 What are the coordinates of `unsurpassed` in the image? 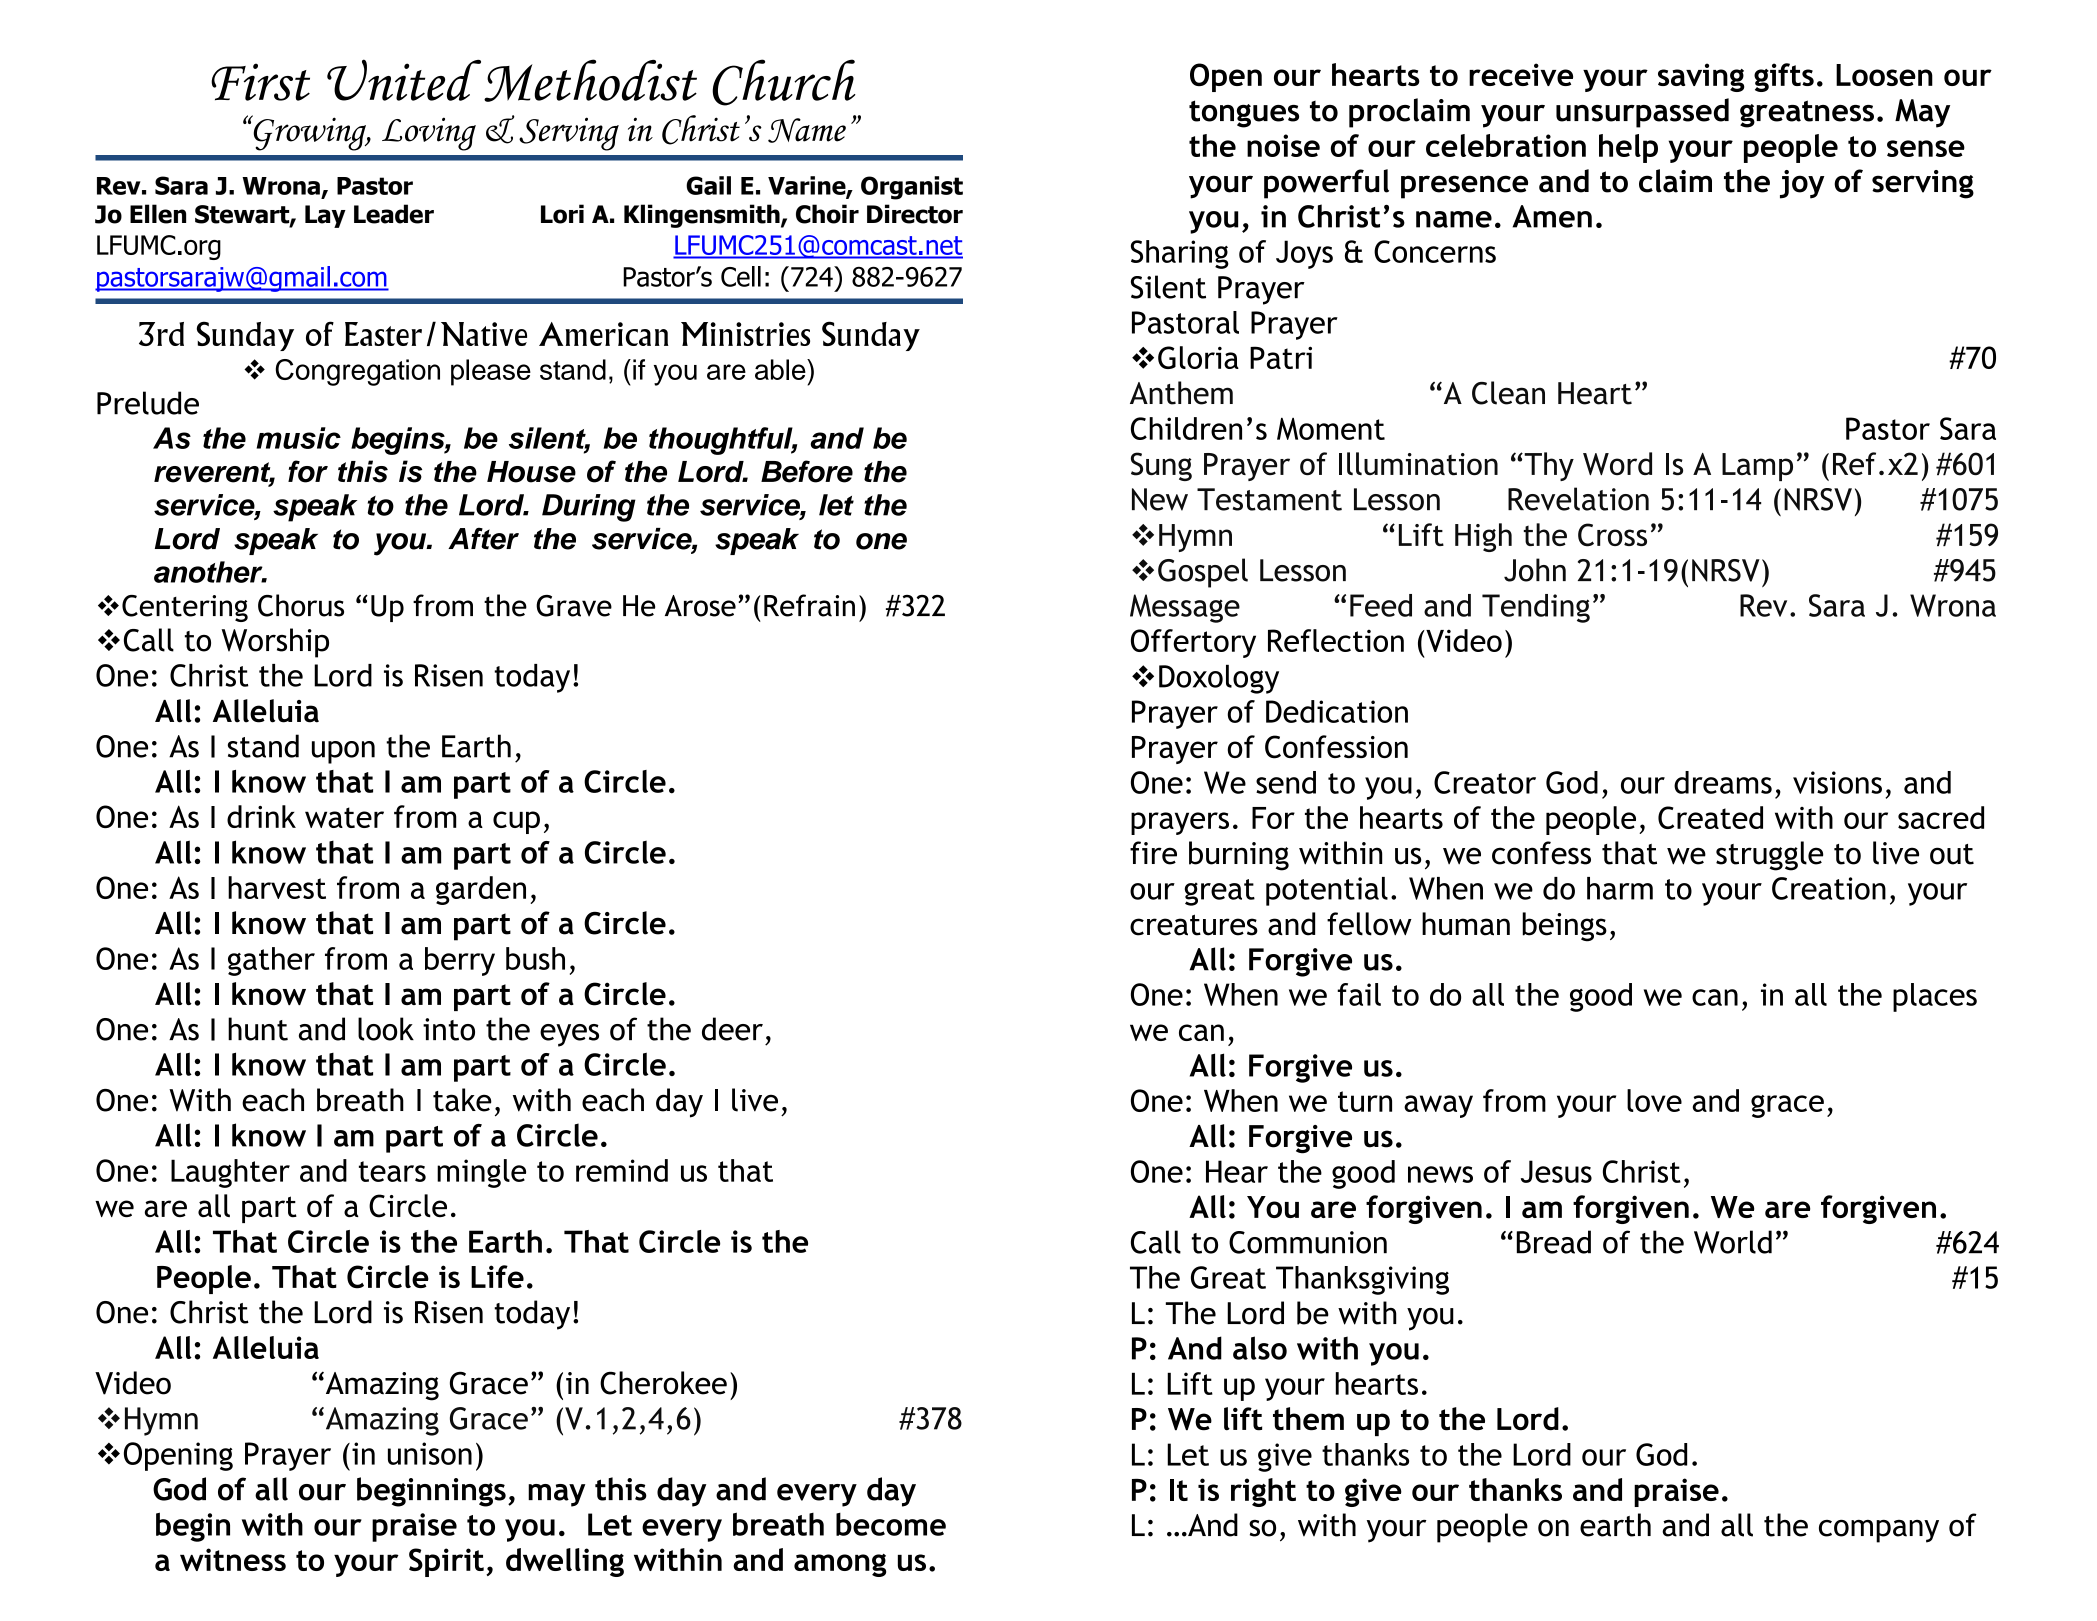 It's located at (1642, 113).
